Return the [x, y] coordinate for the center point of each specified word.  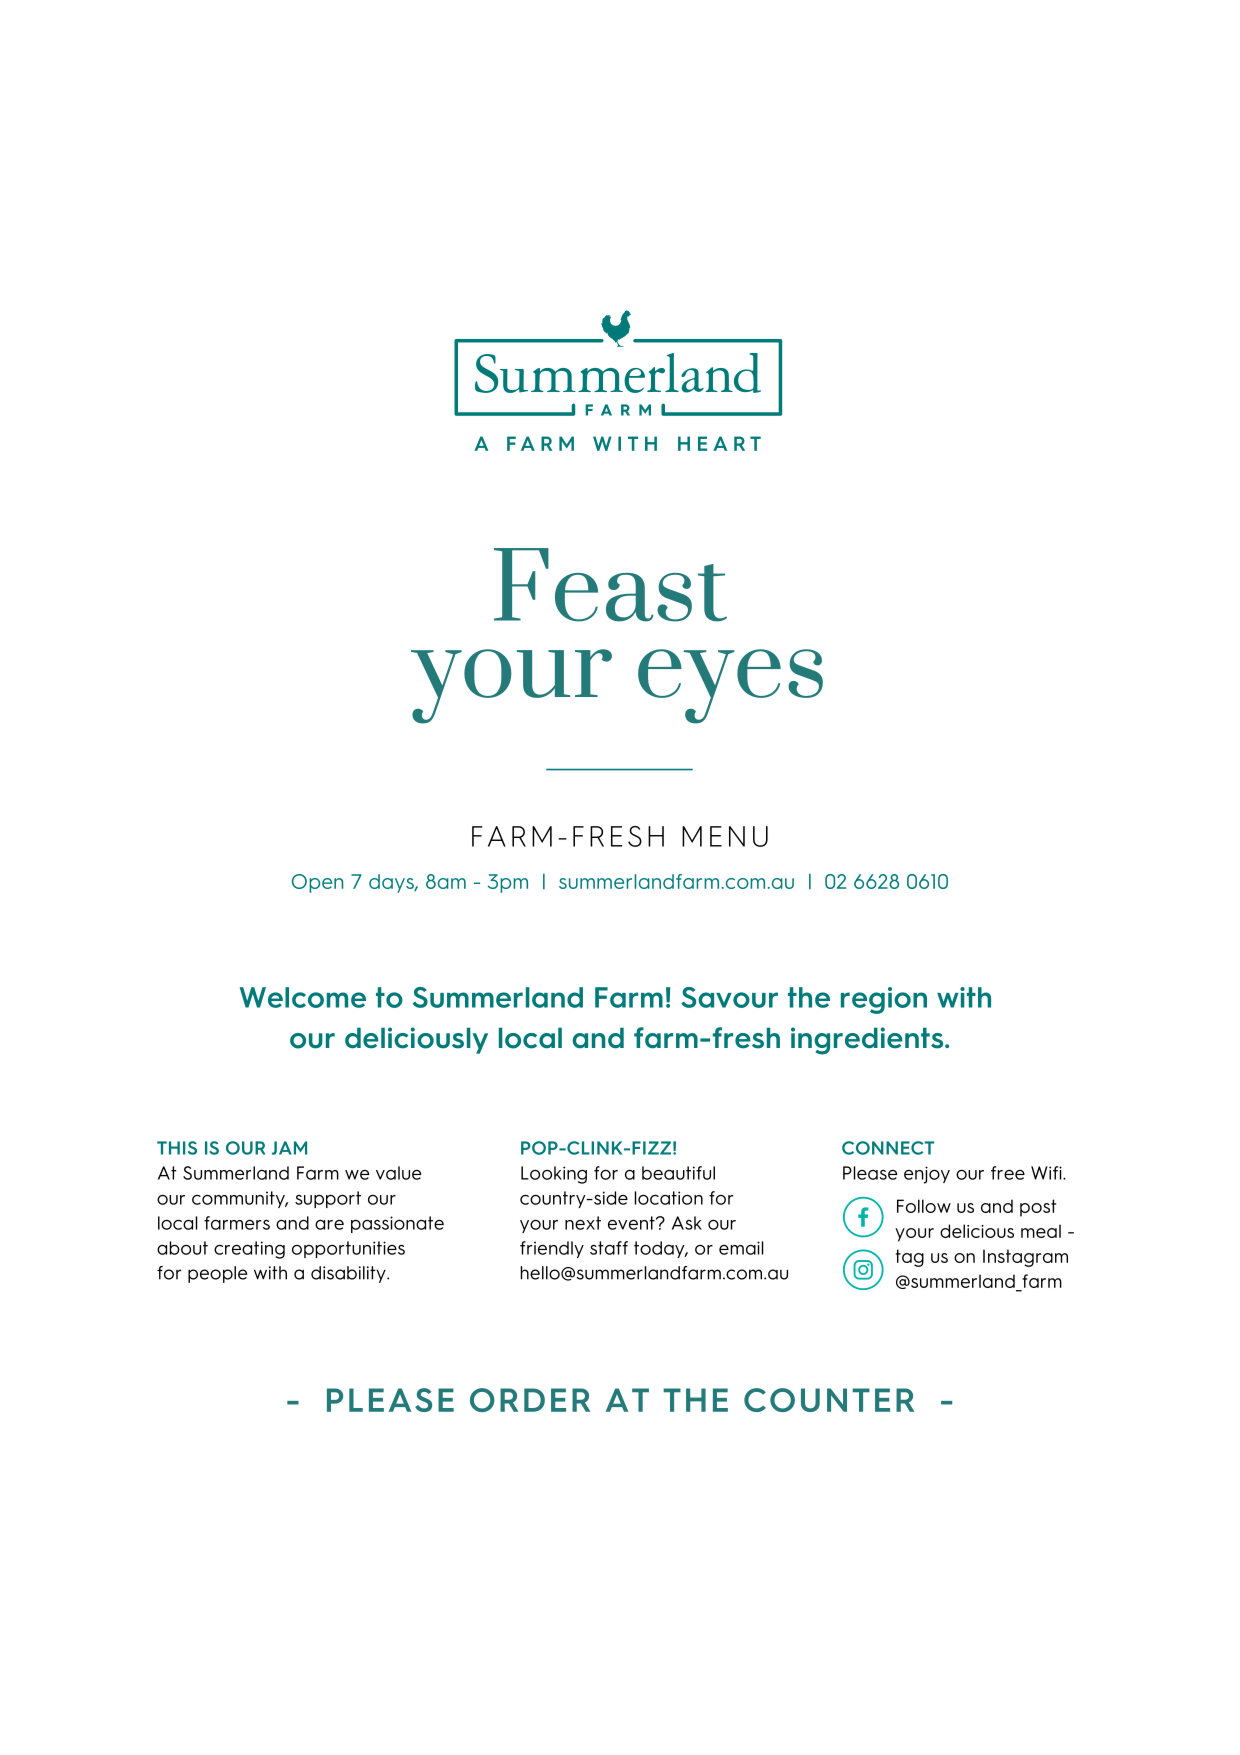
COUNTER [829, 1400]
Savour [729, 997]
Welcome [303, 997]
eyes [730, 686]
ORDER [530, 1400]
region [884, 1000]
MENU [725, 836]
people [217, 1274]
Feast [610, 585]
